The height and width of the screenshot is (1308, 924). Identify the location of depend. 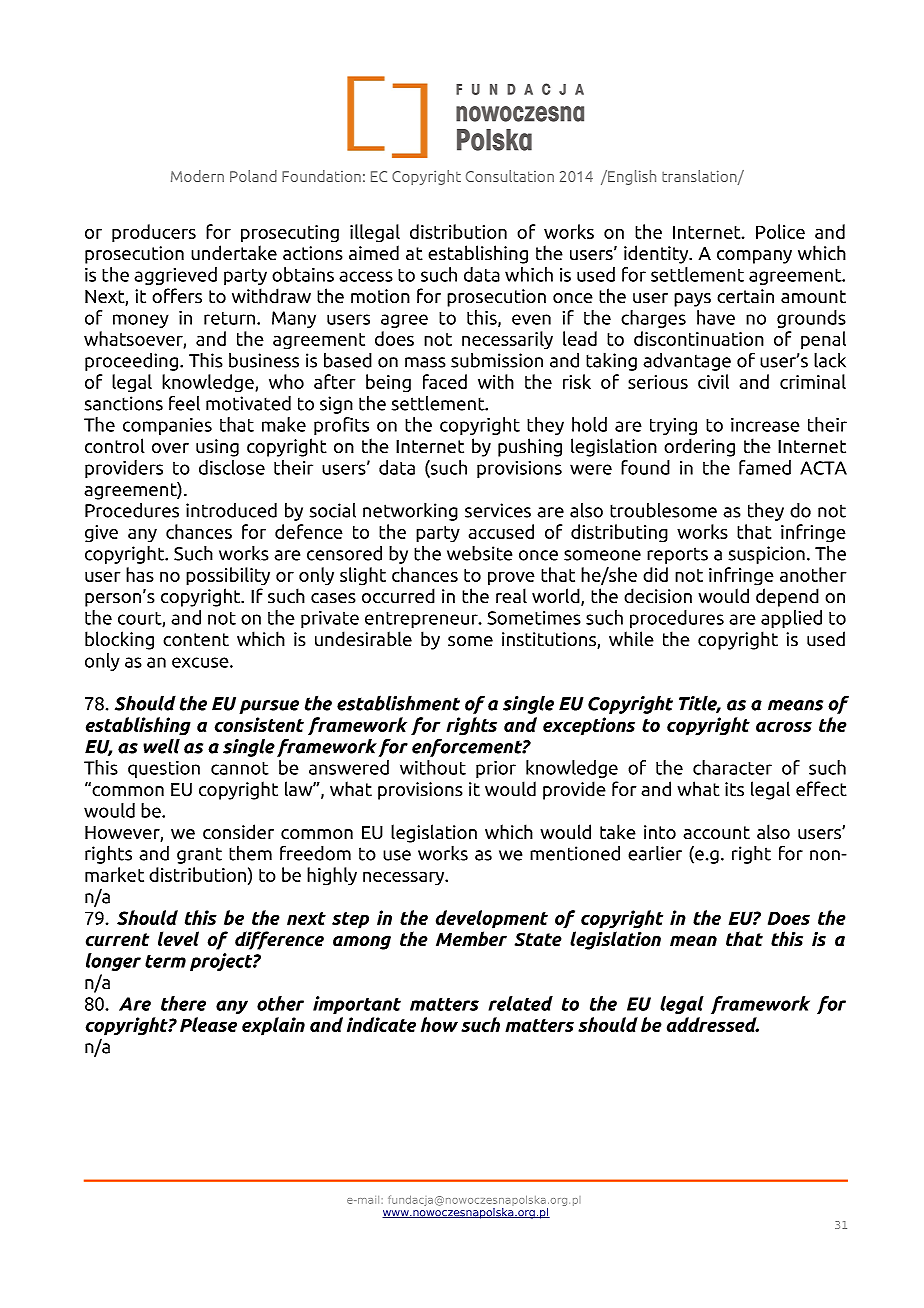
(787, 597).
